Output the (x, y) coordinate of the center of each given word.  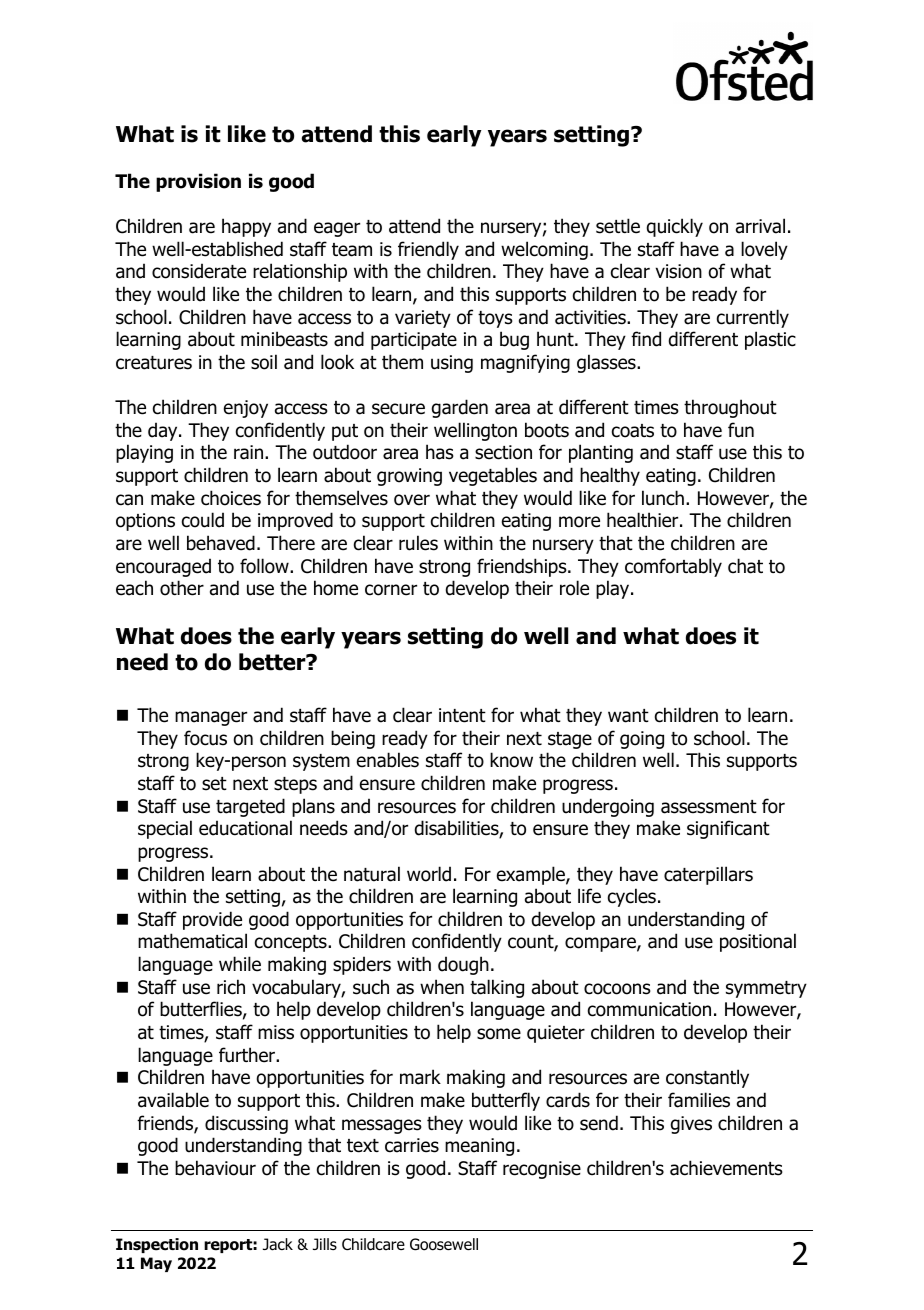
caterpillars (708, 875)
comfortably (673, 567)
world (429, 874)
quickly (675, 227)
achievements (726, 1168)
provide (212, 920)
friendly (428, 250)
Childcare (373, 1244)
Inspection (157, 1245)
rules (418, 543)
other (182, 588)
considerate (199, 271)
